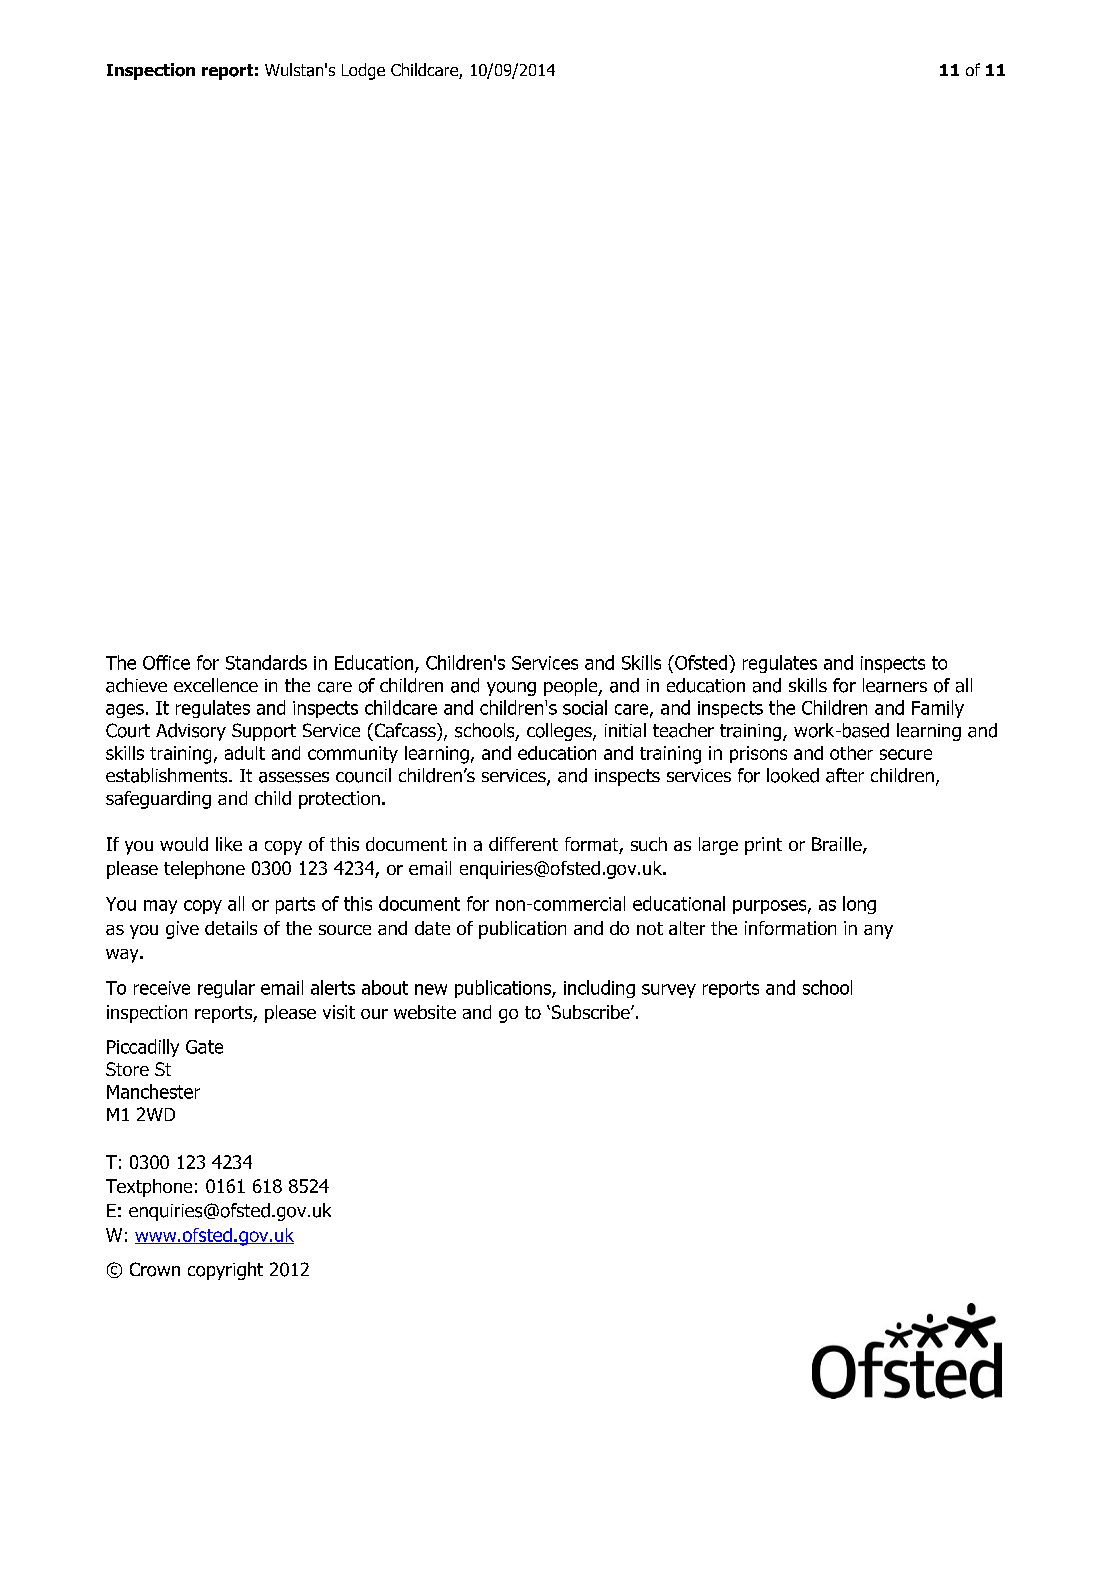  Describe the element at coordinates (216, 685) in the document. I see `excellence` at that location.
